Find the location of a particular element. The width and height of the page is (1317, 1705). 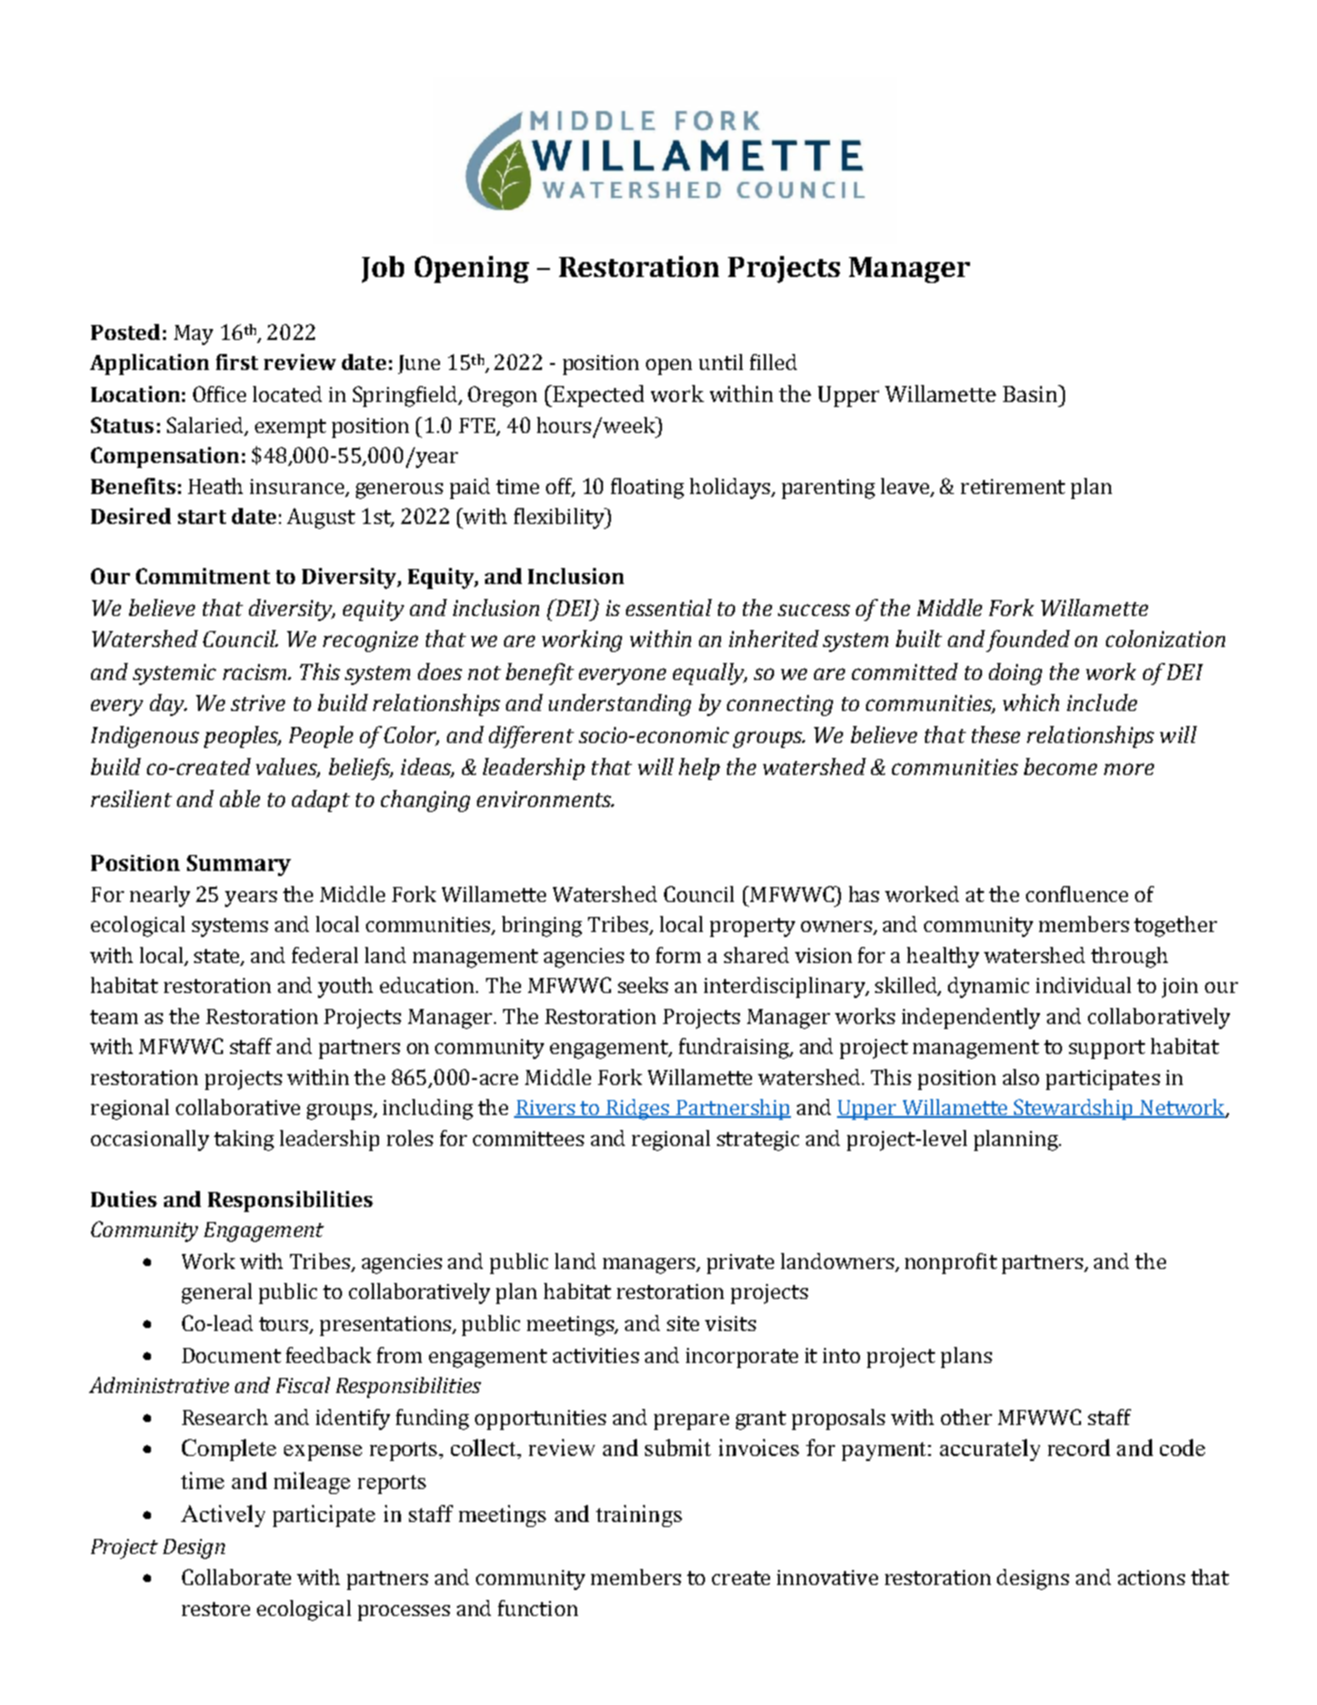

Basin is located at coordinates (1031, 393).
